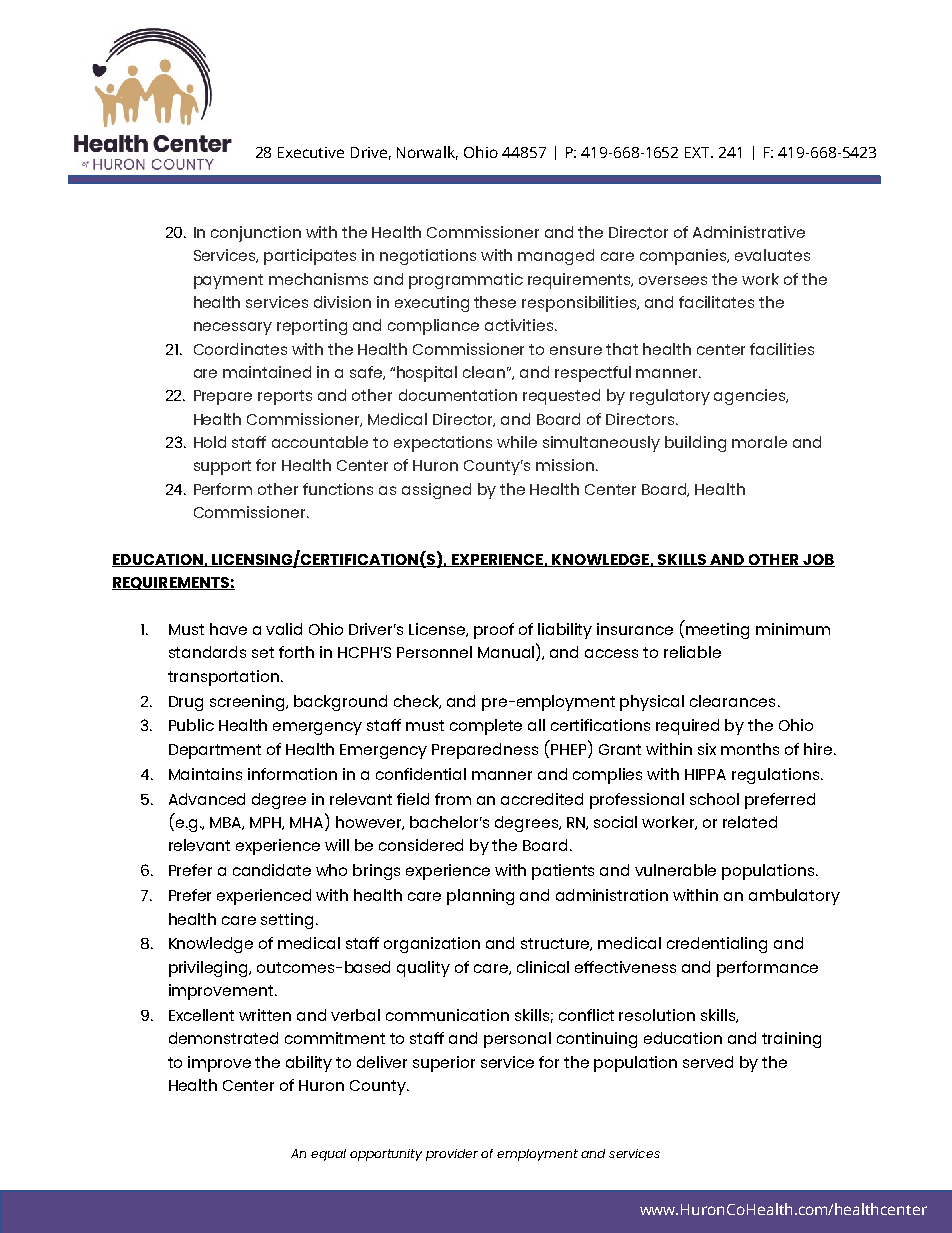 This screenshot has height=1233, width=952. What do you see at coordinates (292, 774) in the screenshot?
I see `information` at bounding box center [292, 774].
